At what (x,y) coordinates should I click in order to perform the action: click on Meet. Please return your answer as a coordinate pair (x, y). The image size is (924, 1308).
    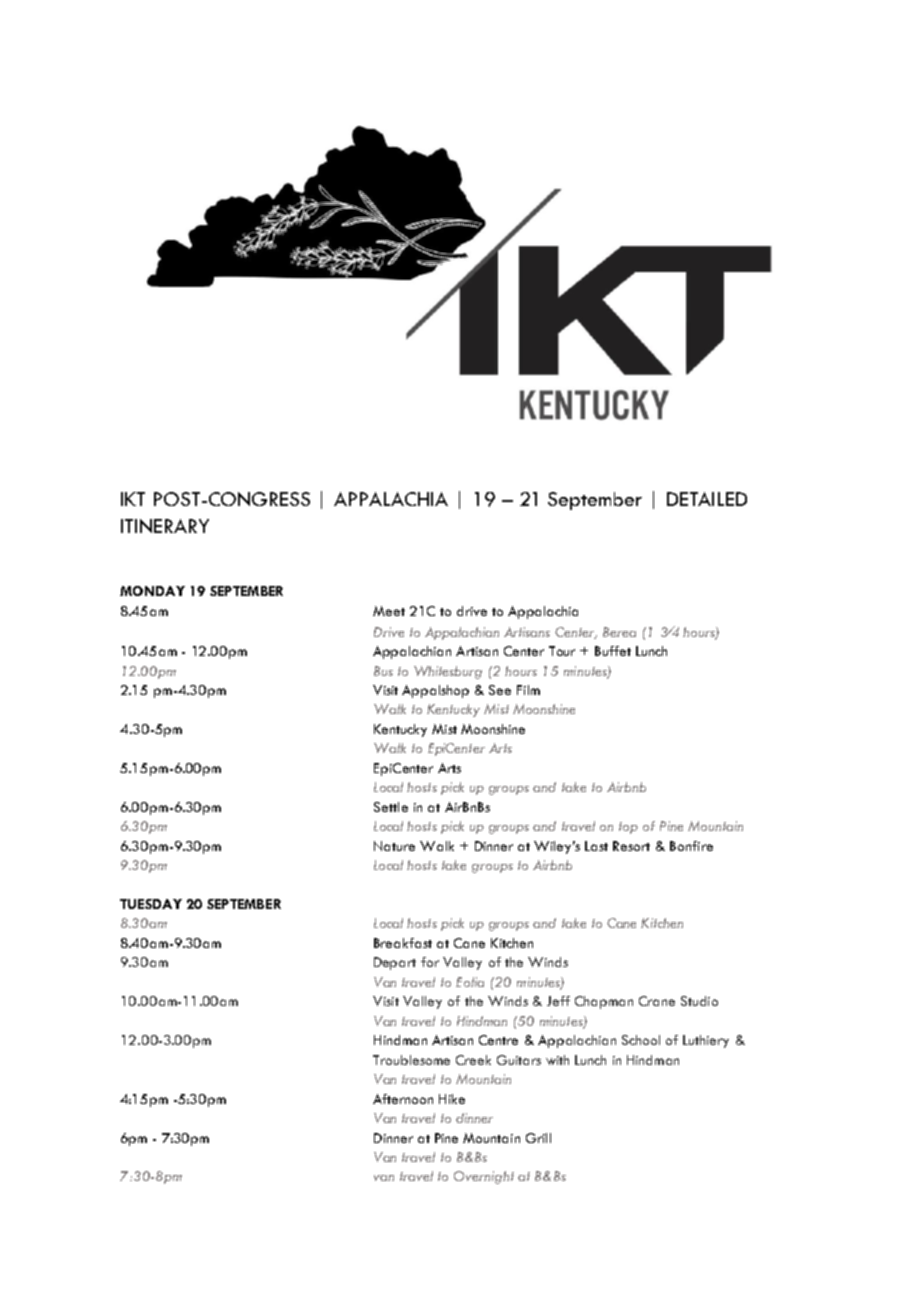
    Looking at the image, I should click on (389, 611).
